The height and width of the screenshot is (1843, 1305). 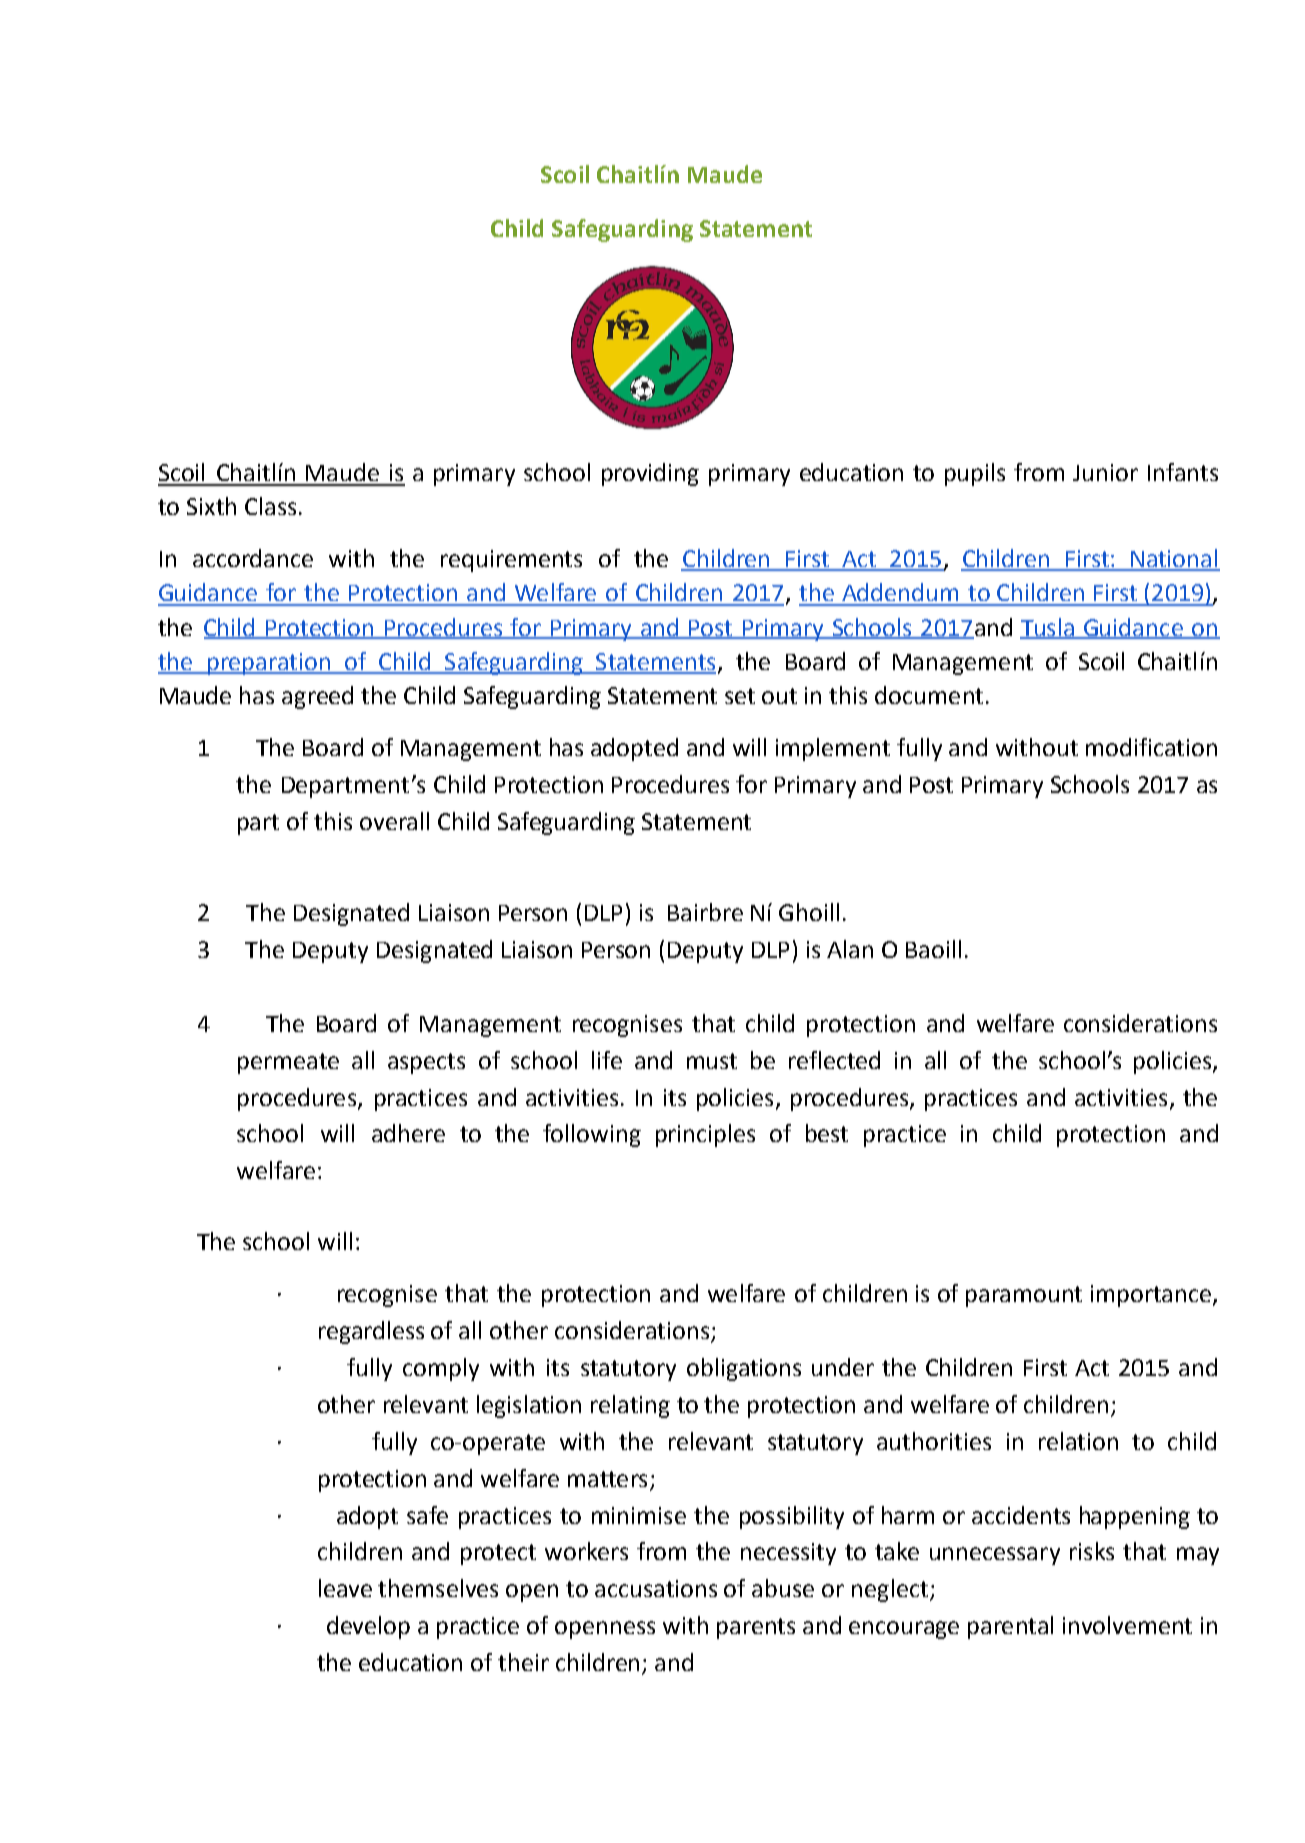 What do you see at coordinates (1105, 472) in the screenshot?
I see `Junior` at bounding box center [1105, 472].
